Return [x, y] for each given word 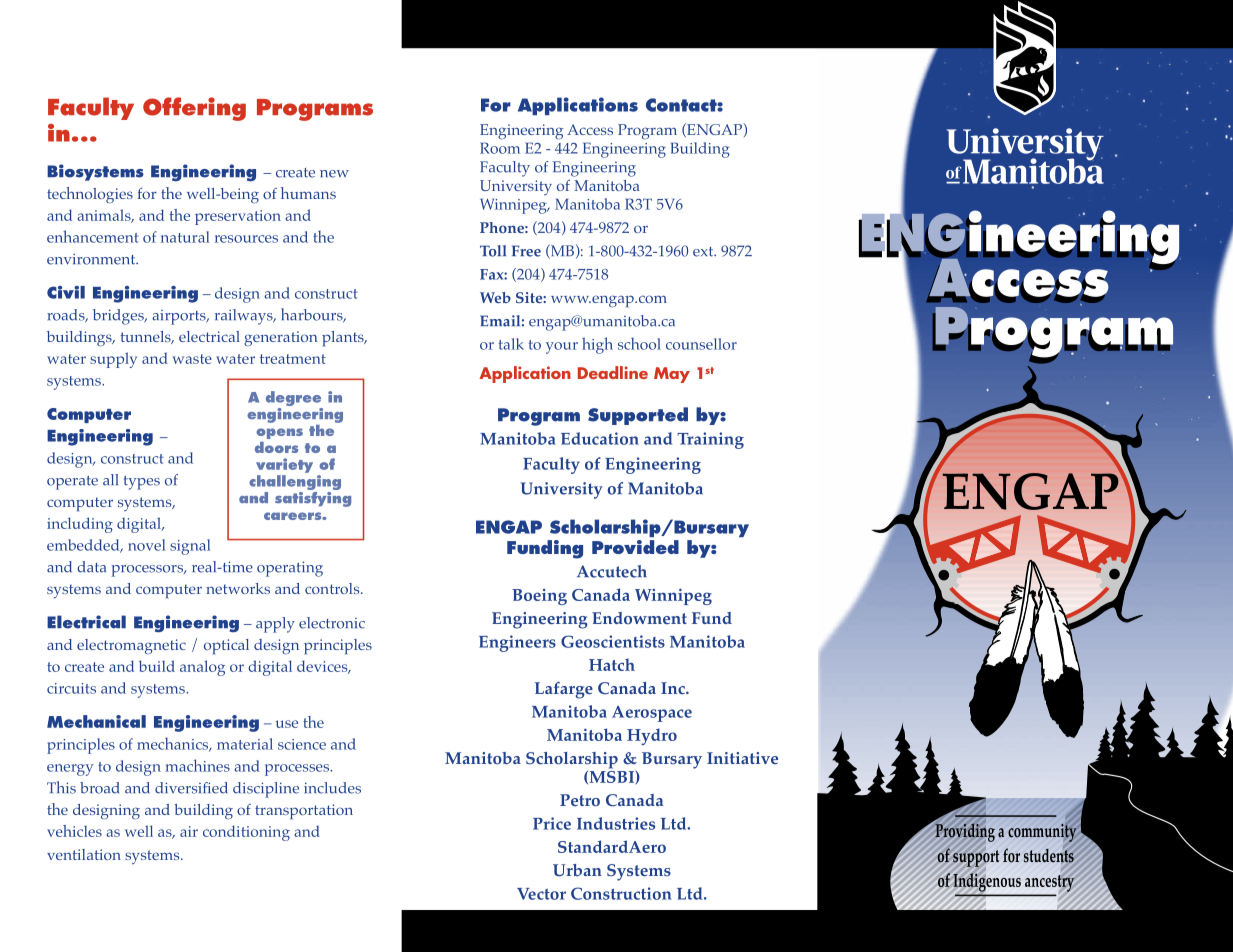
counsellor [701, 344]
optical [226, 646]
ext [704, 252]
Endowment [639, 618]
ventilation [84, 854]
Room [500, 148]
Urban [577, 870]
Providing [965, 832]
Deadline [613, 372]
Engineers [517, 643]
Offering [194, 109]
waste [192, 359]
